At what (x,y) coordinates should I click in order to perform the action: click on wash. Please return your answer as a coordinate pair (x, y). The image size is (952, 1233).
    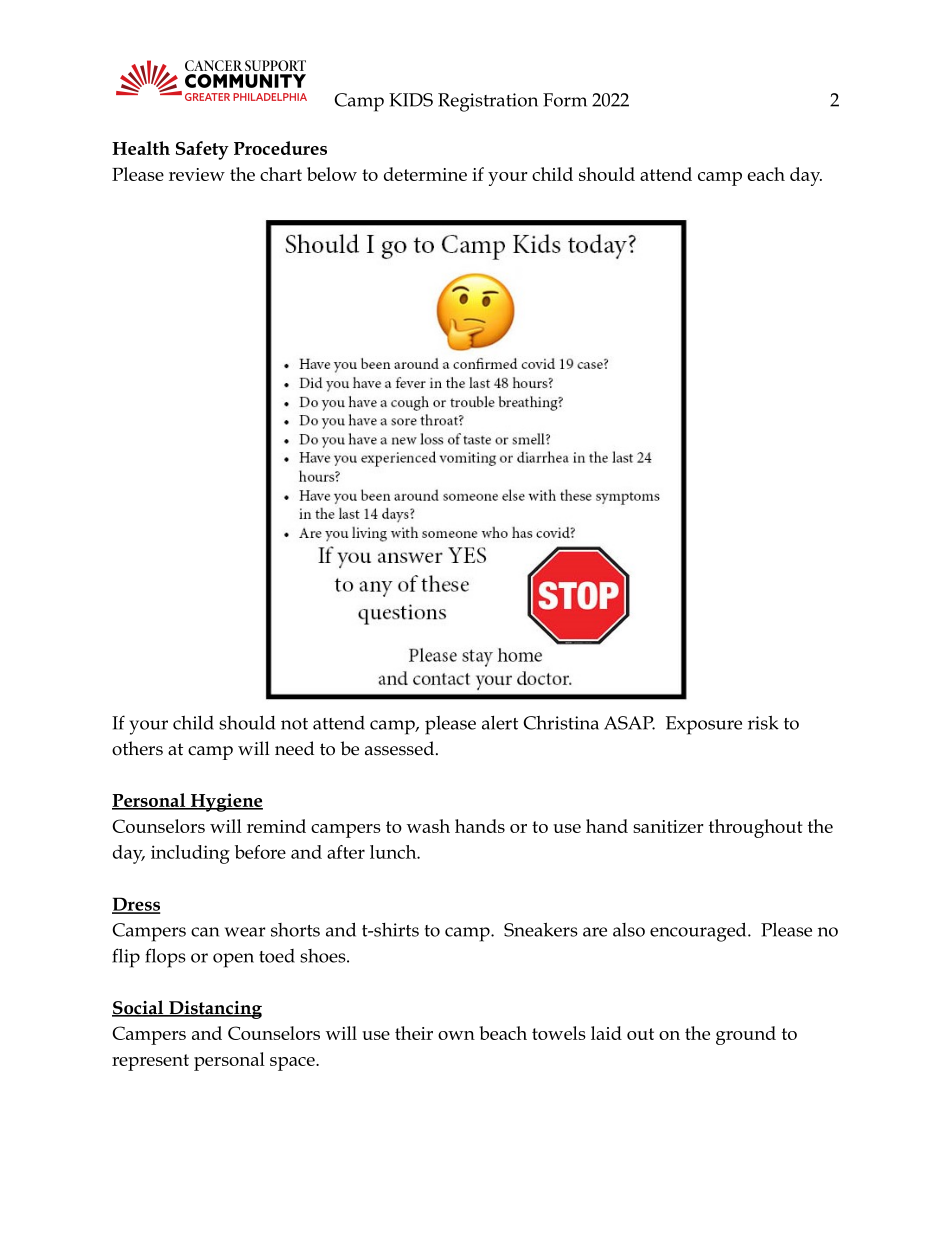
    Looking at the image, I should click on (428, 826).
